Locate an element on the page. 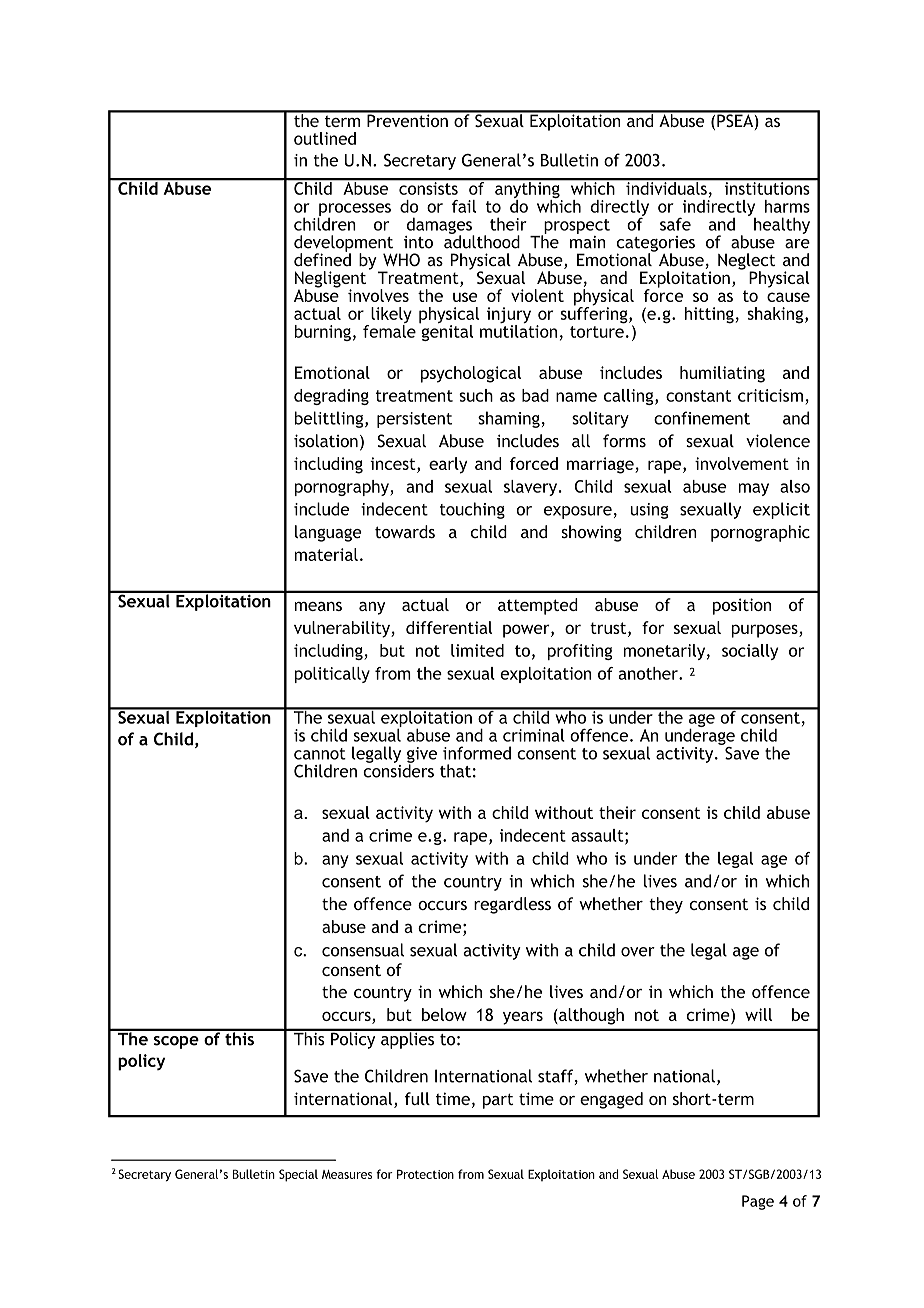 The height and width of the page is (1308, 924). outlined is located at coordinates (325, 138).
